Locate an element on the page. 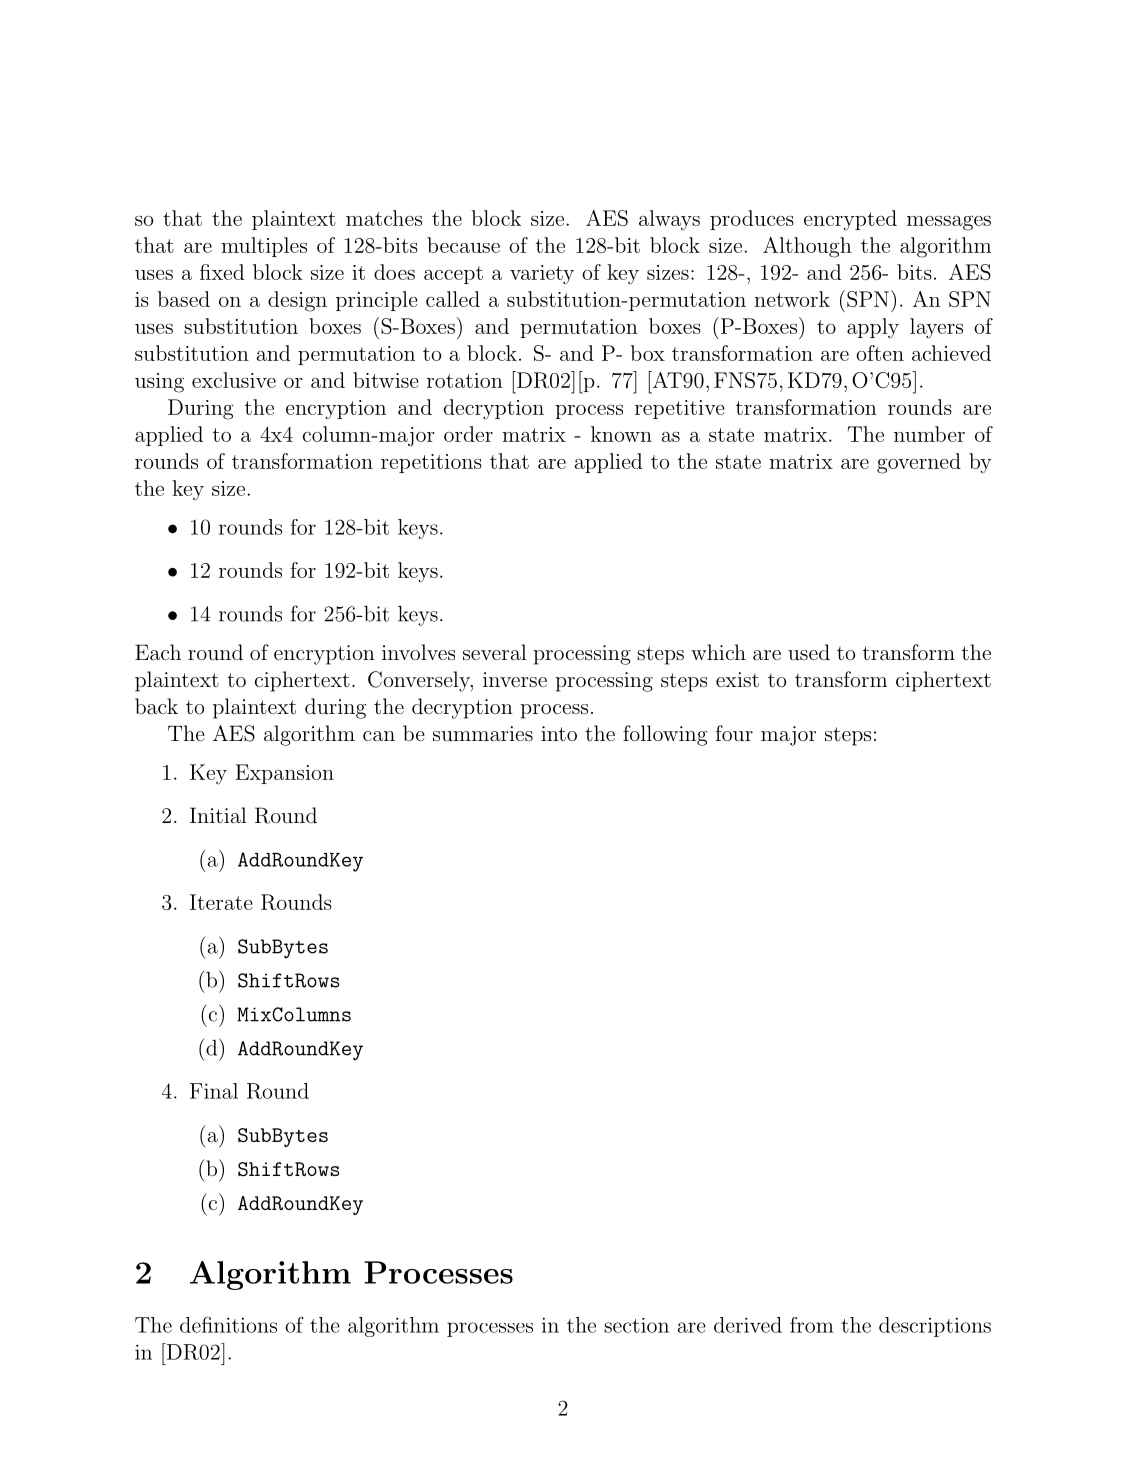 The height and width of the document is (1480, 1143). encrypted is located at coordinates (850, 220).
